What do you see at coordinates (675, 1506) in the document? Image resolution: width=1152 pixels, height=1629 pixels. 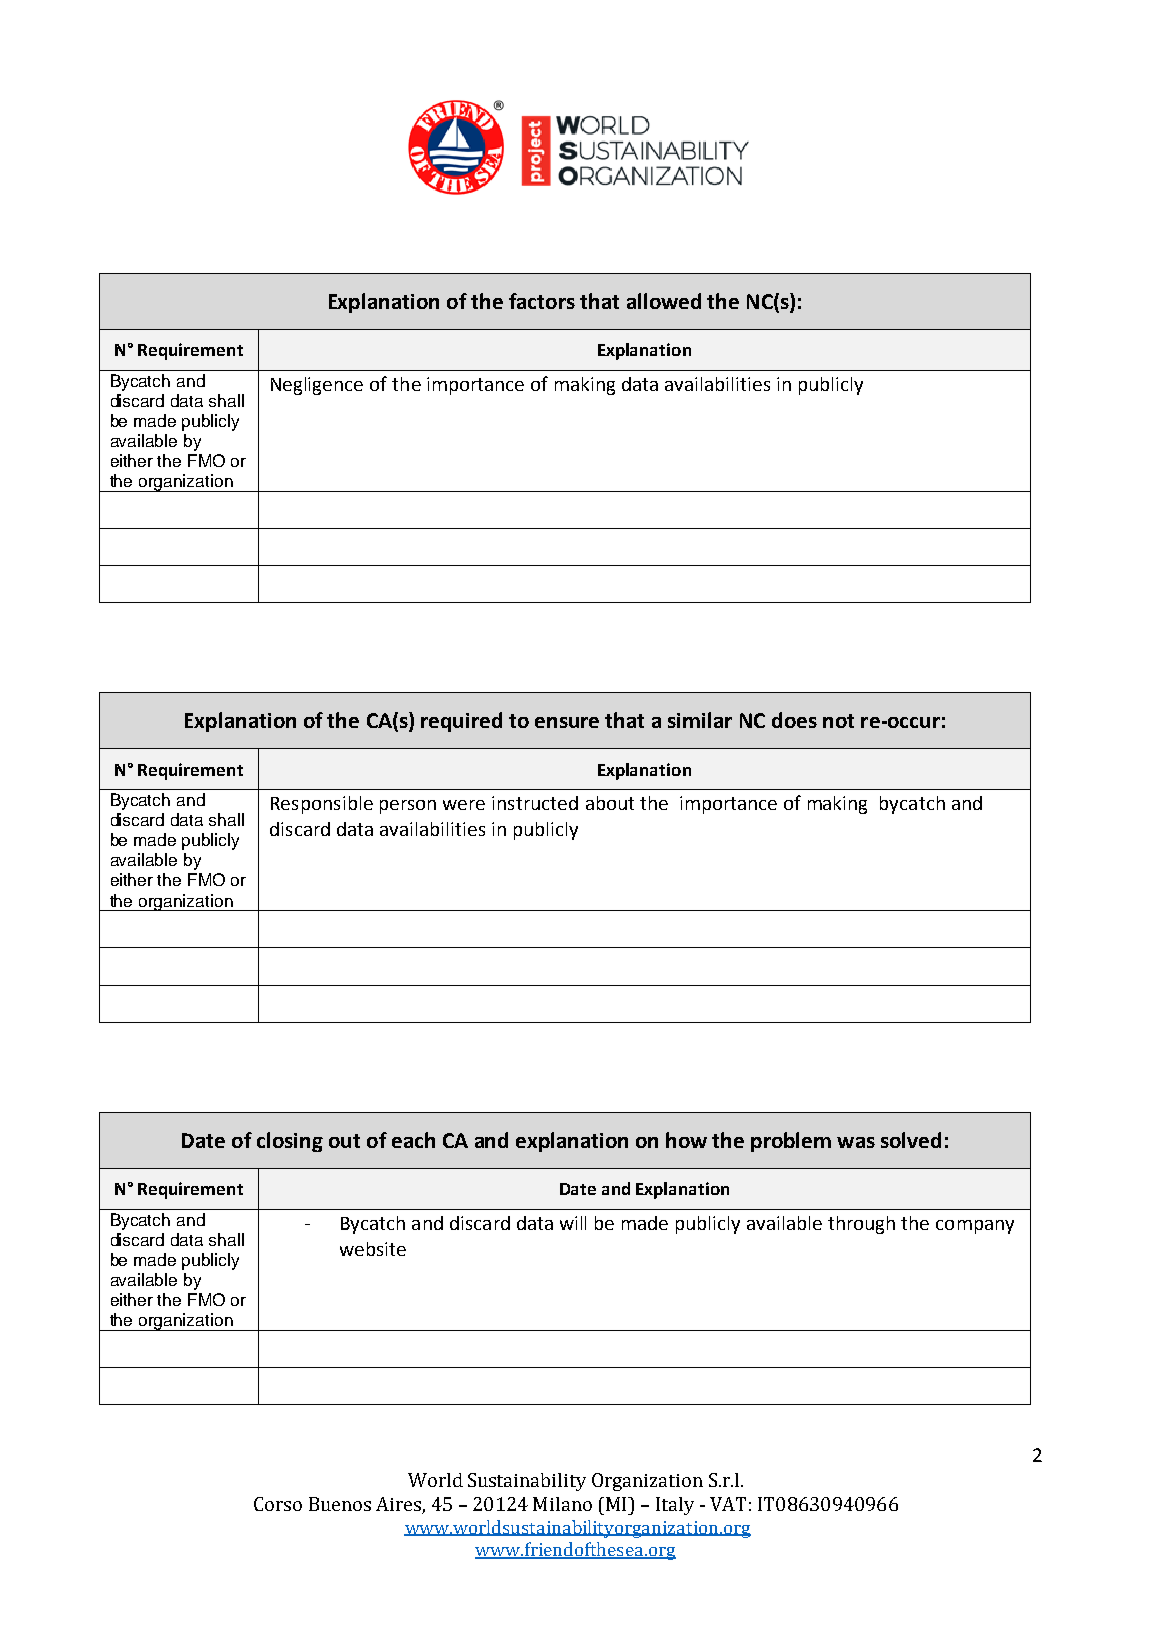 I see `Italy` at bounding box center [675, 1506].
